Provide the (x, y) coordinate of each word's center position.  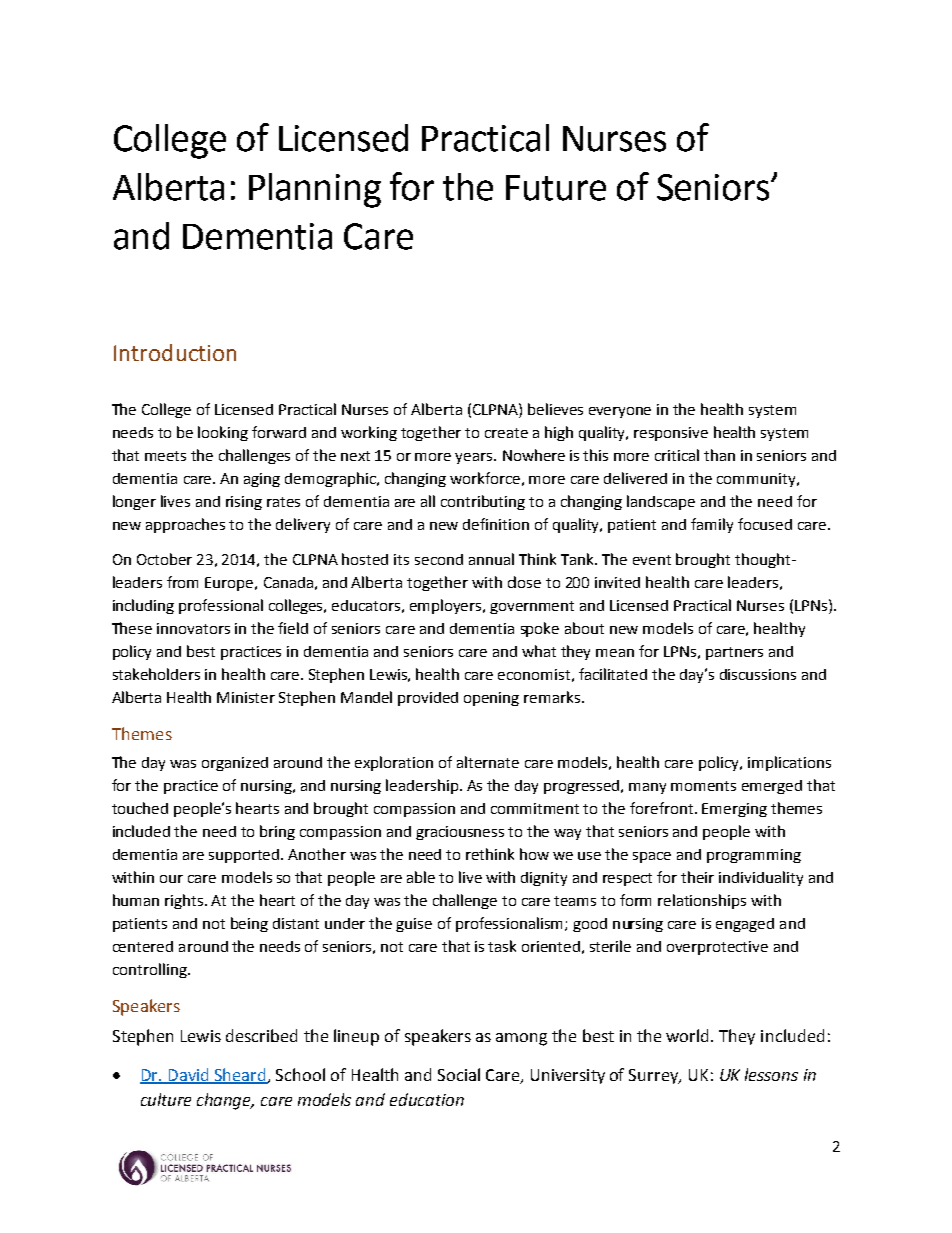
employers (447, 606)
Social (459, 1074)
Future (556, 188)
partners (734, 653)
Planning (315, 190)
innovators (193, 628)
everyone (620, 412)
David (188, 1075)
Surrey (655, 1076)
